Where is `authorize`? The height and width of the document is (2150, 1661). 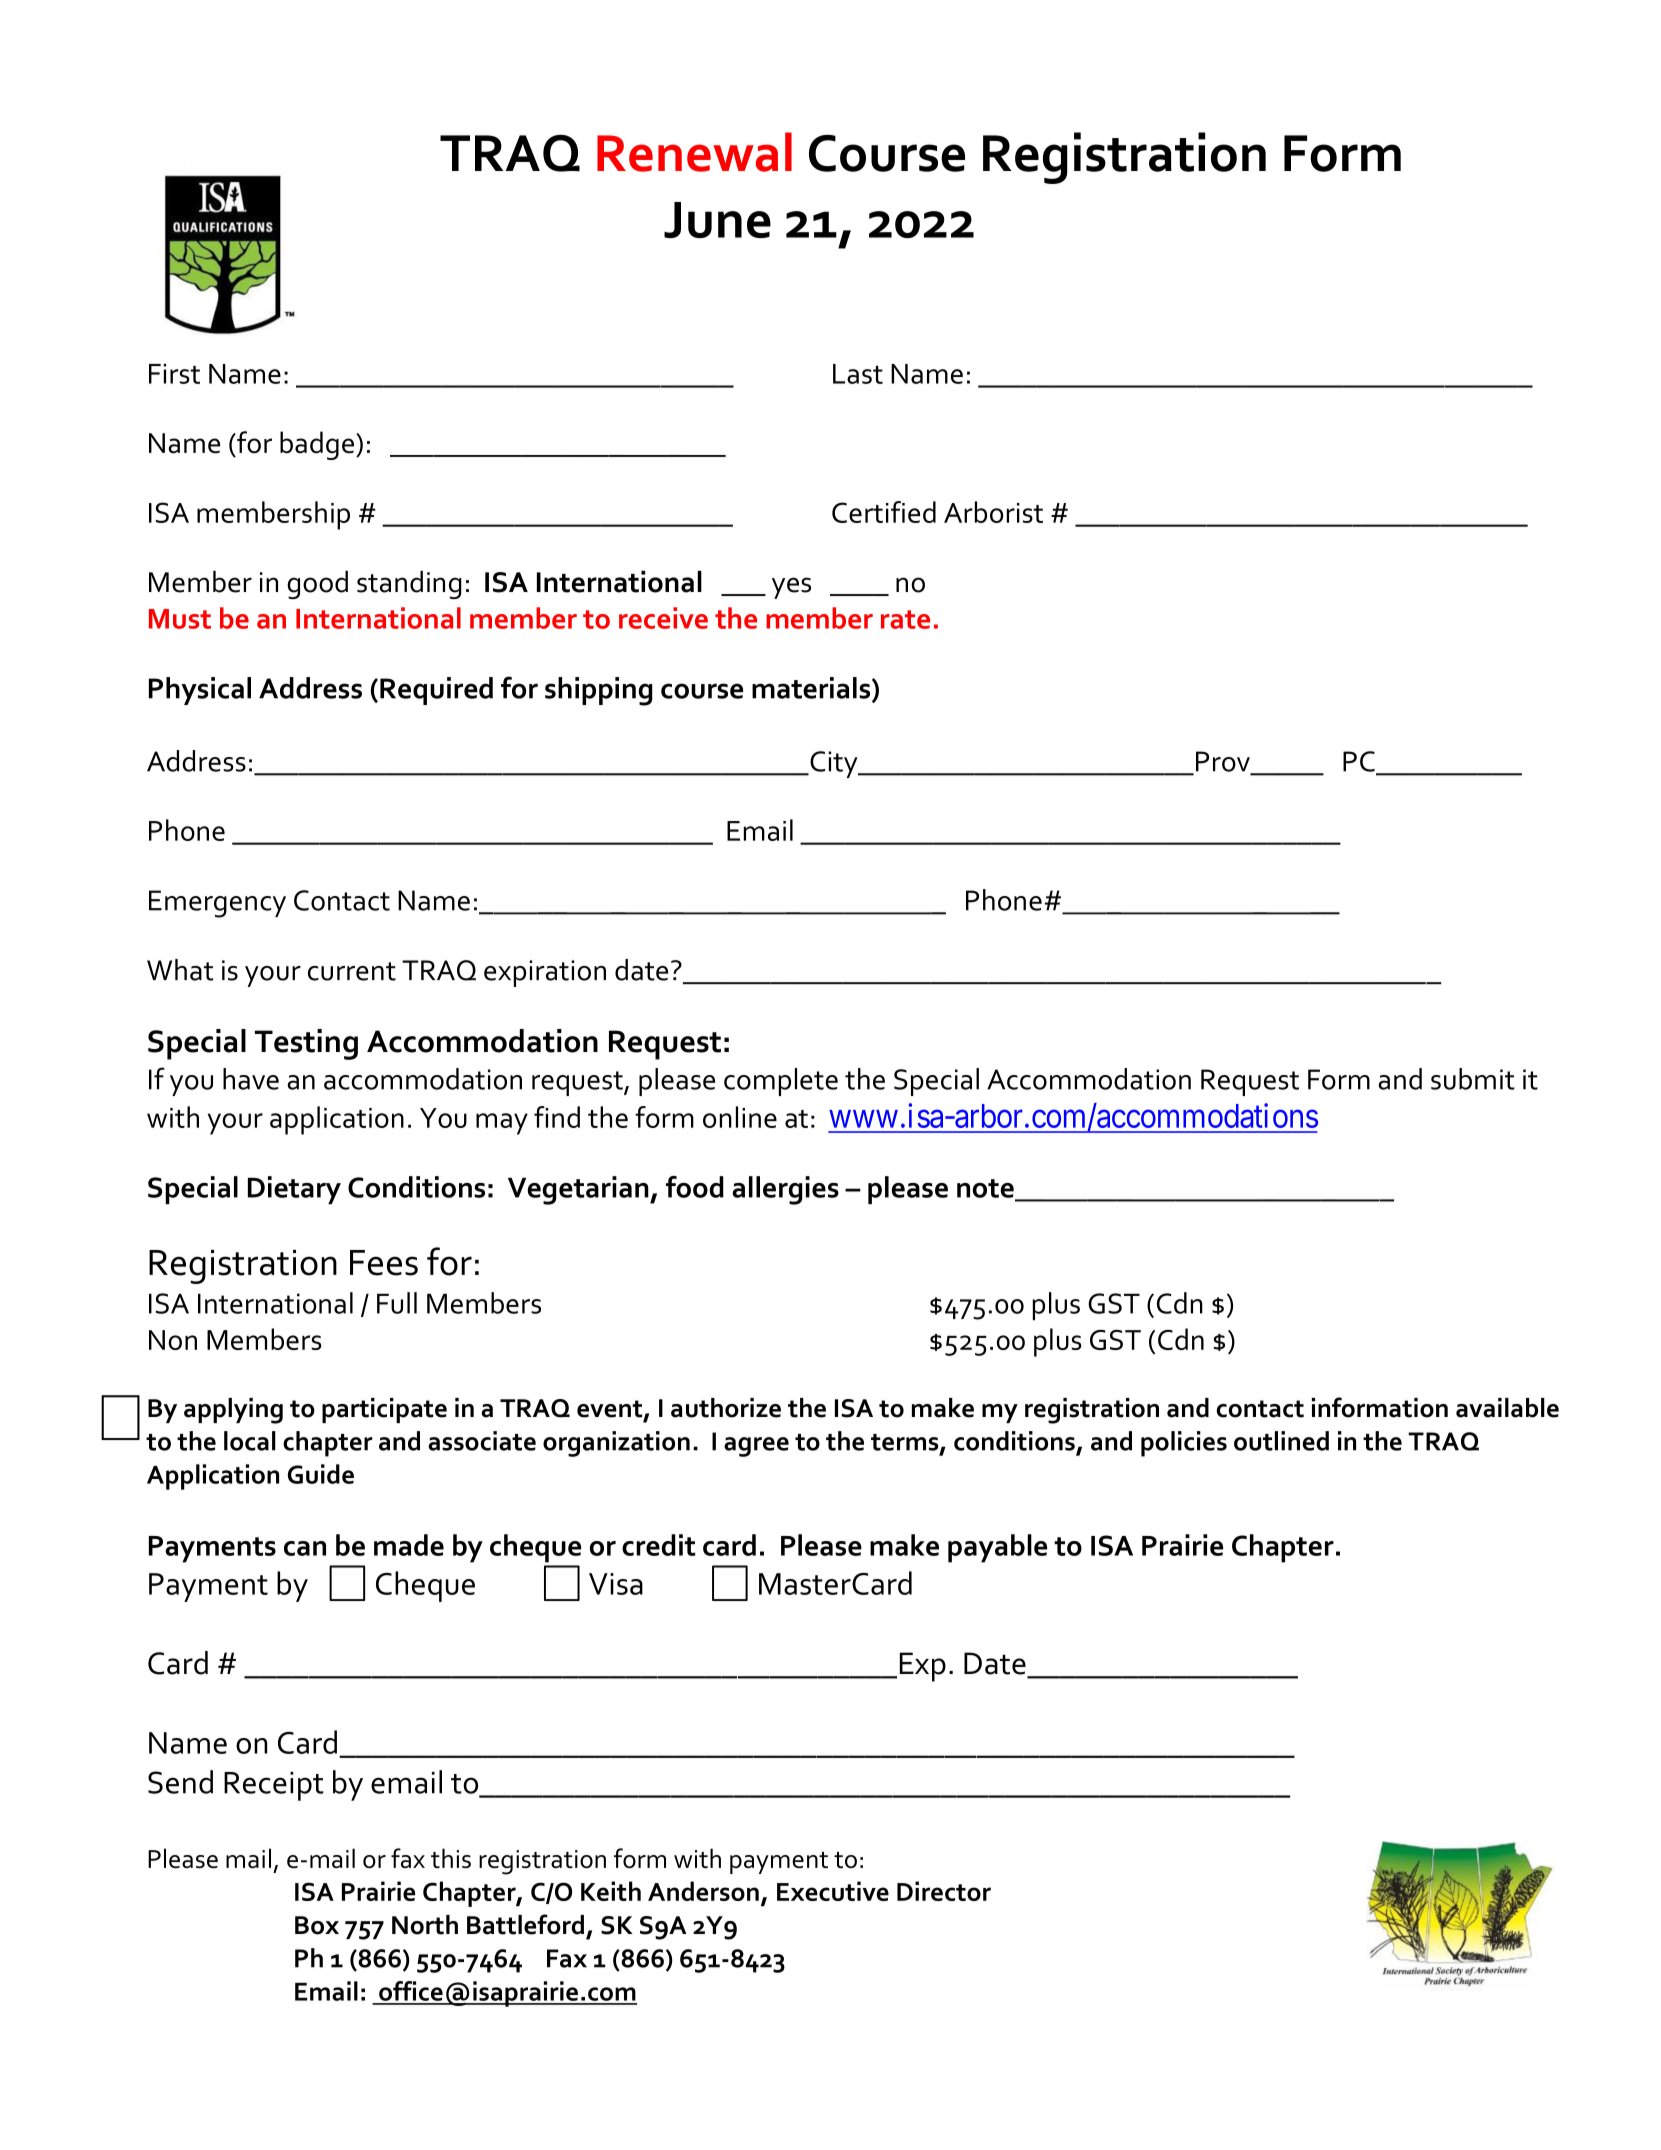 authorize is located at coordinates (726, 1408).
